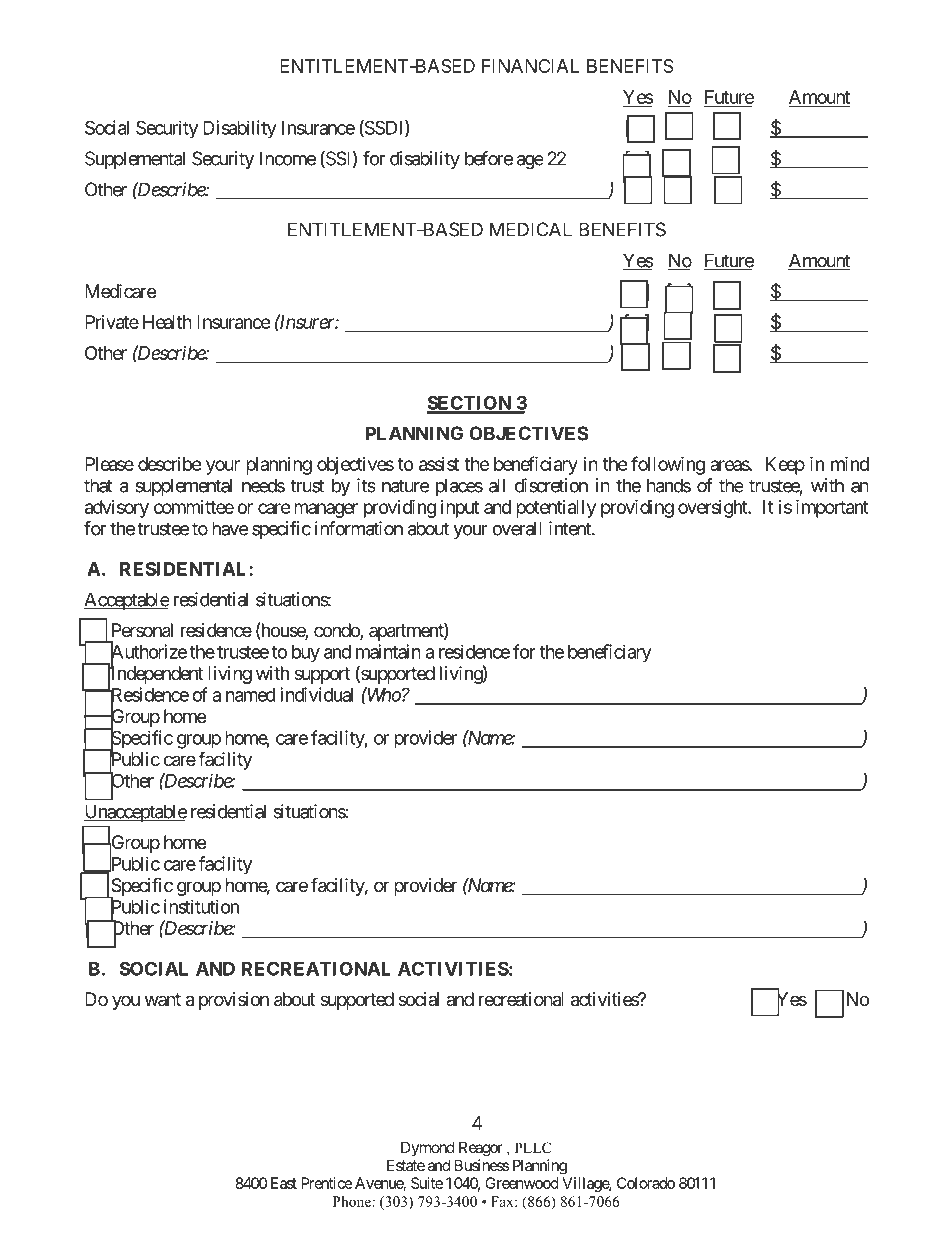 The image size is (952, 1233). What do you see at coordinates (316, 694) in the document?
I see `individual` at bounding box center [316, 694].
